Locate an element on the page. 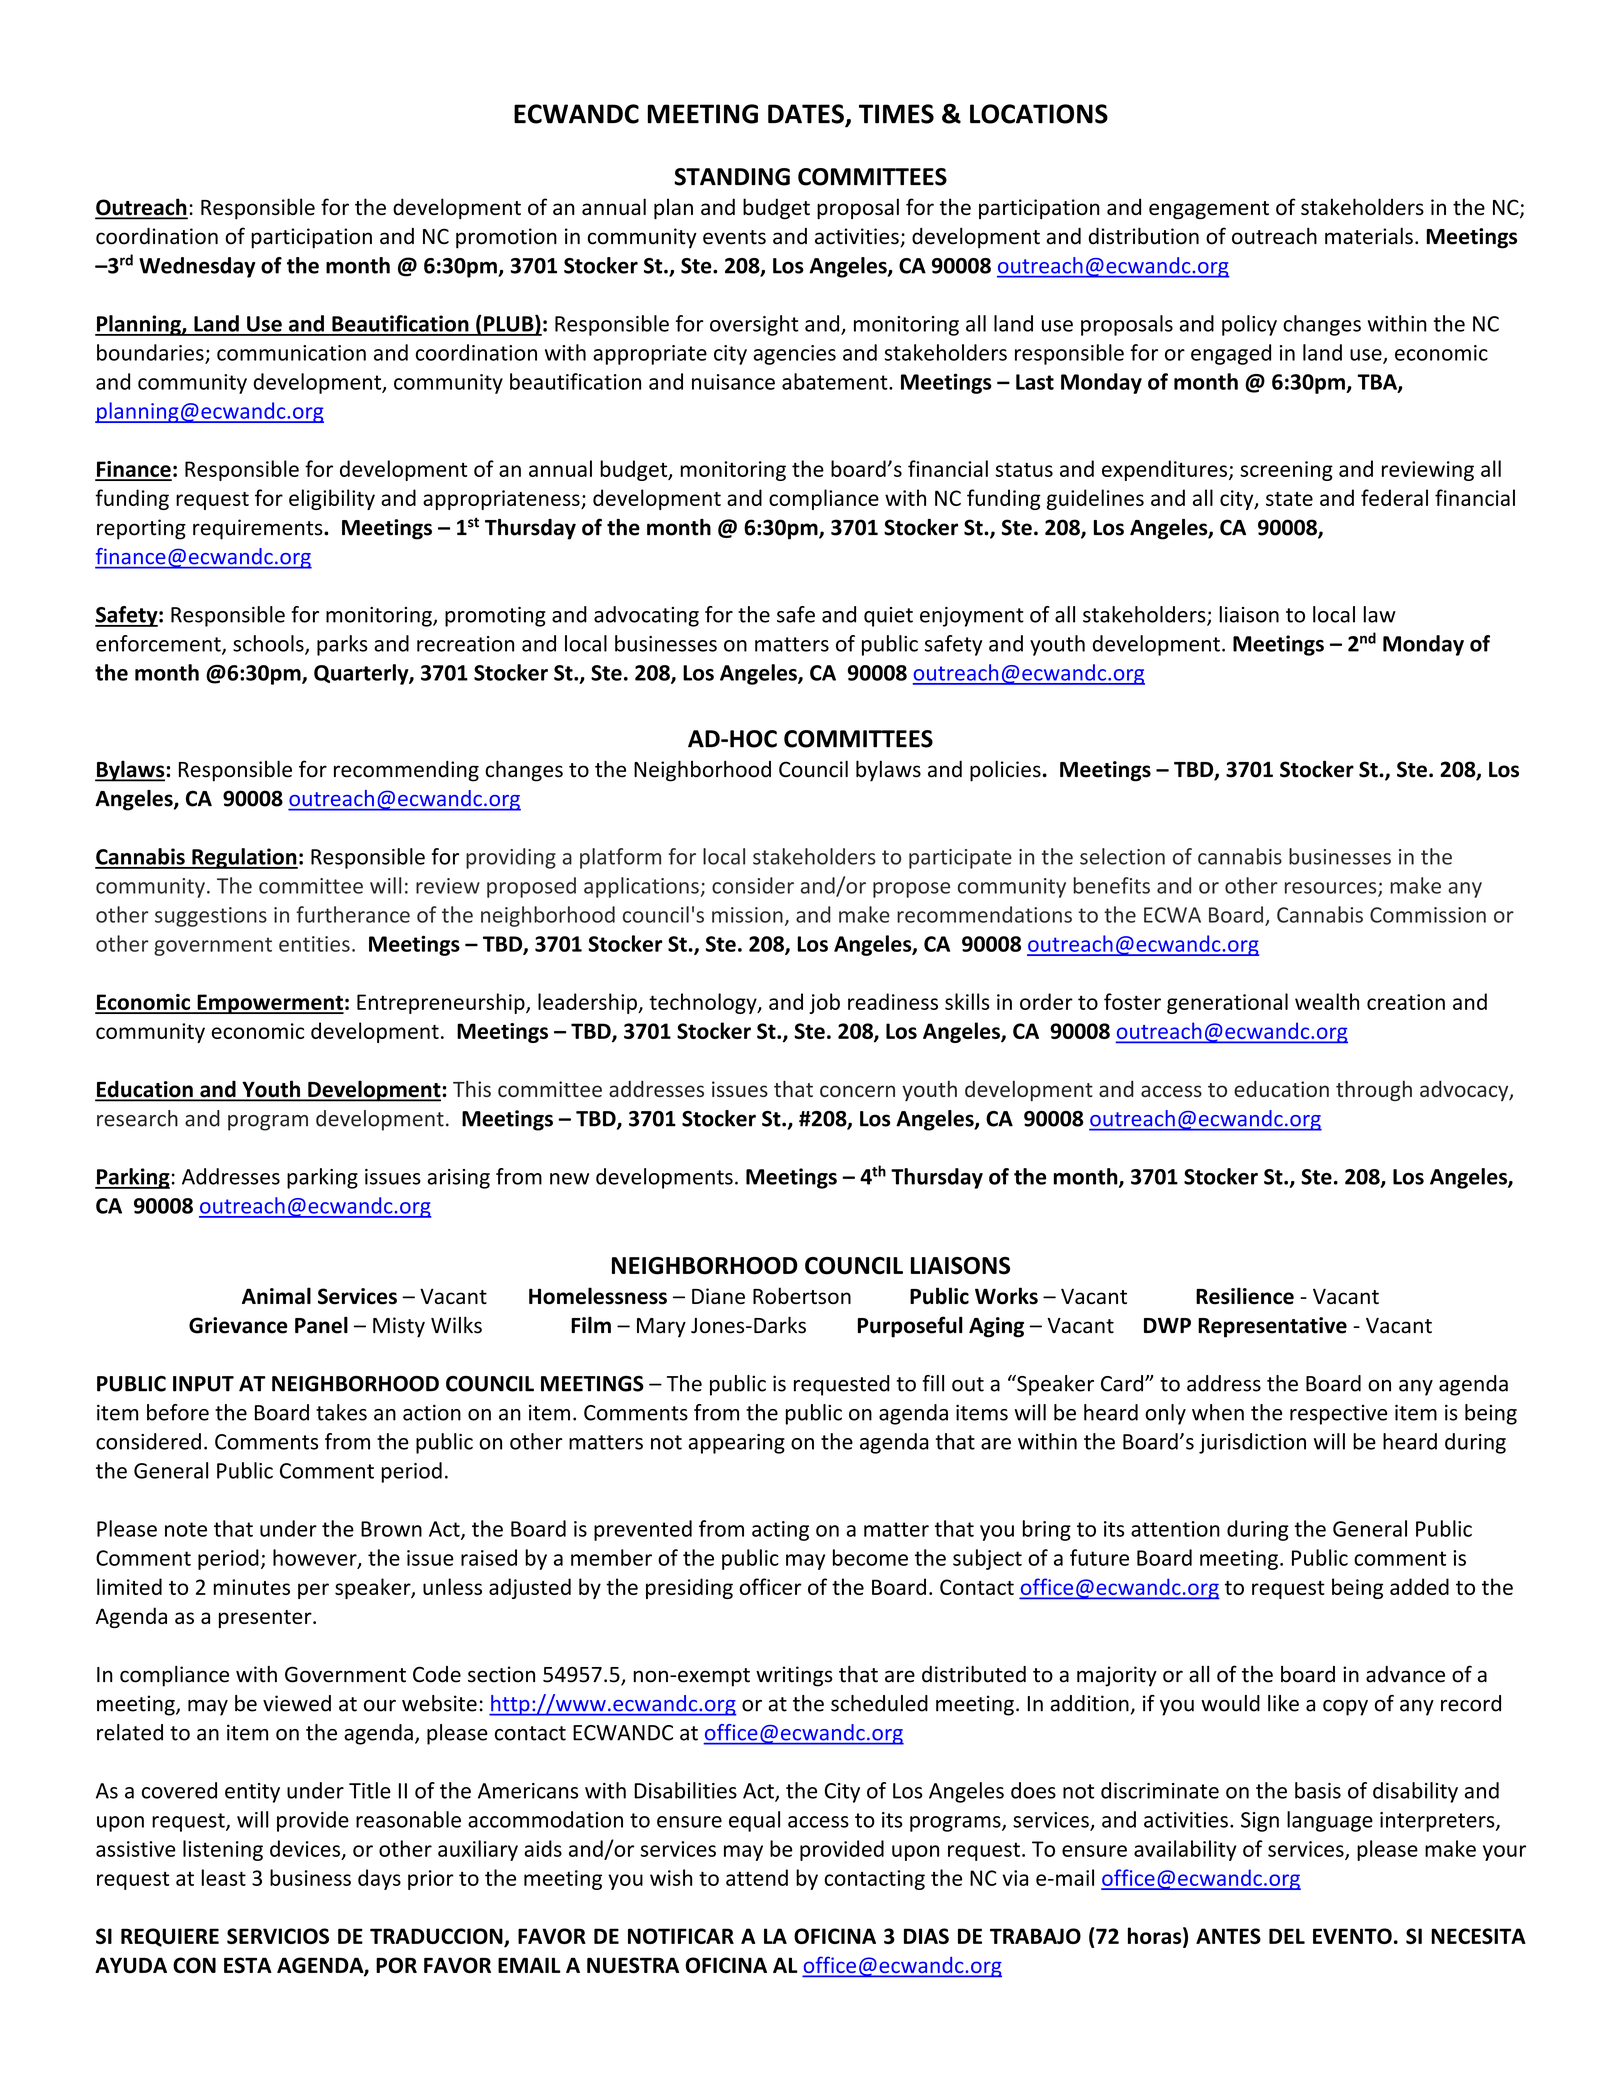  SERVICIOS is located at coordinates (278, 1936).
